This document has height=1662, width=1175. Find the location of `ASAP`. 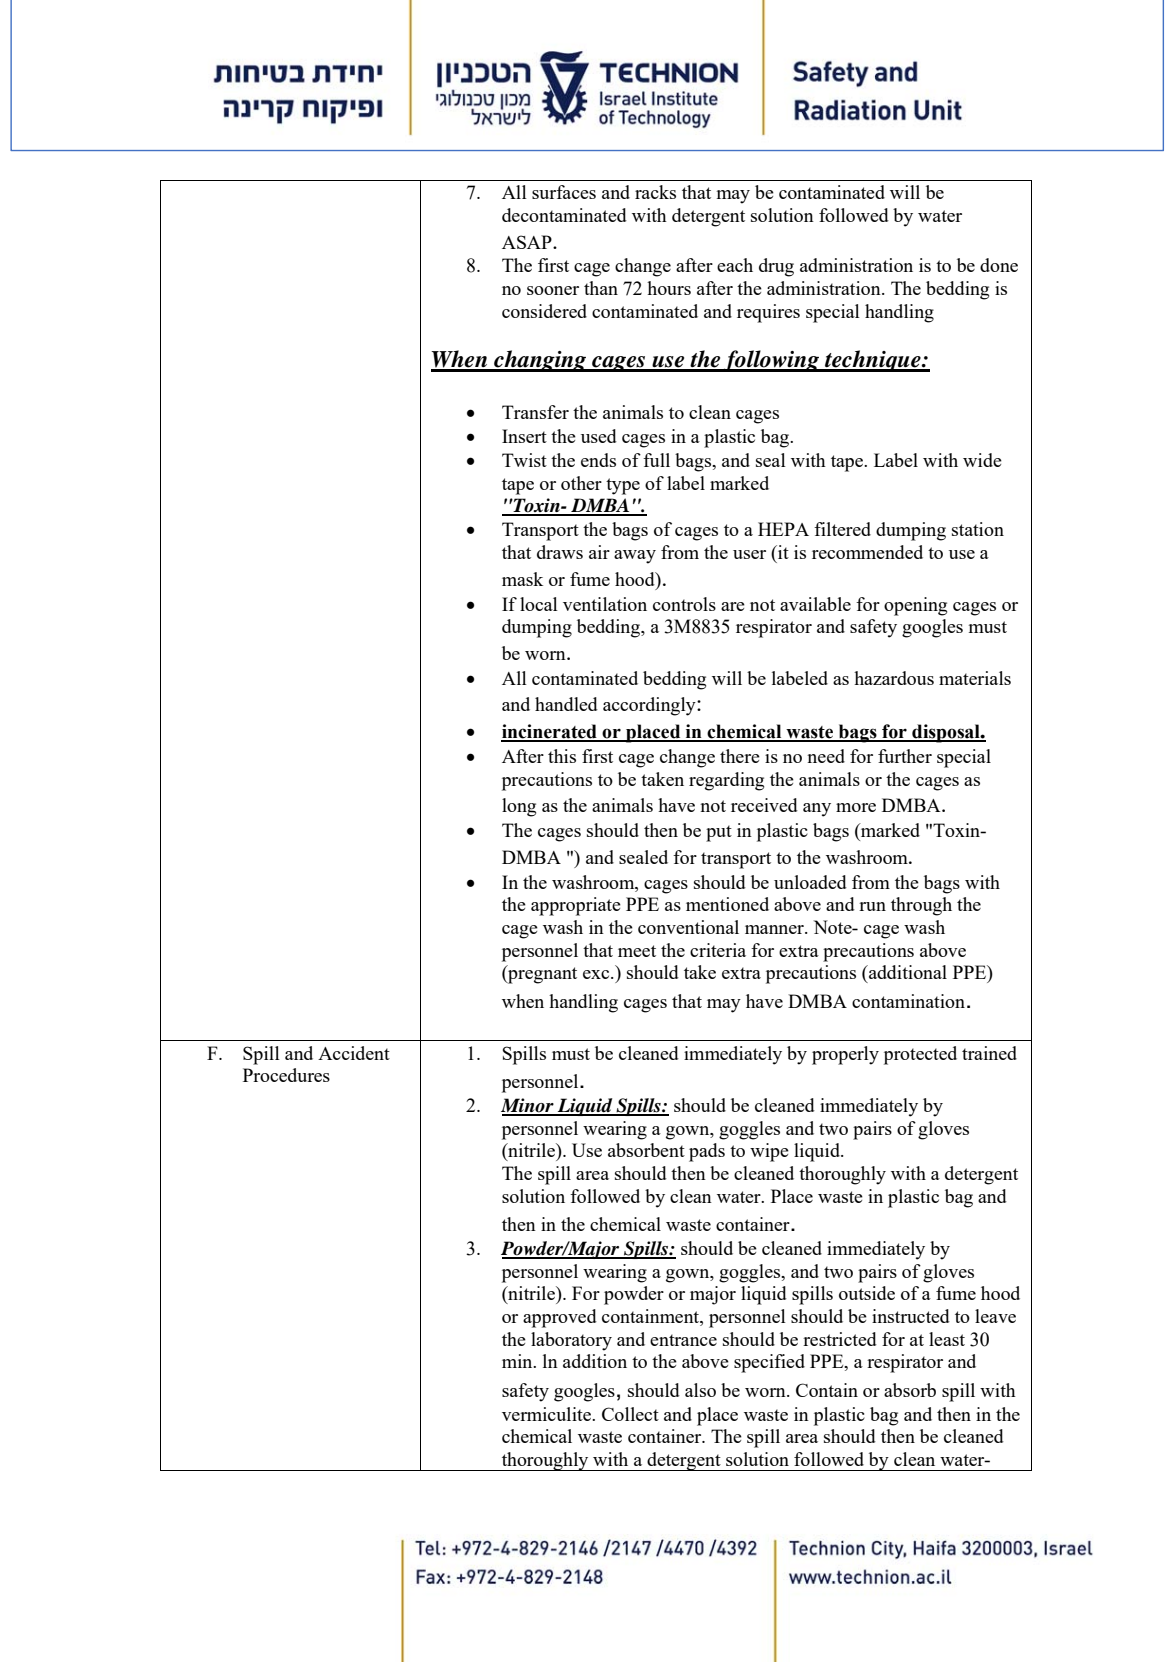

ASAP is located at coordinates (528, 242).
